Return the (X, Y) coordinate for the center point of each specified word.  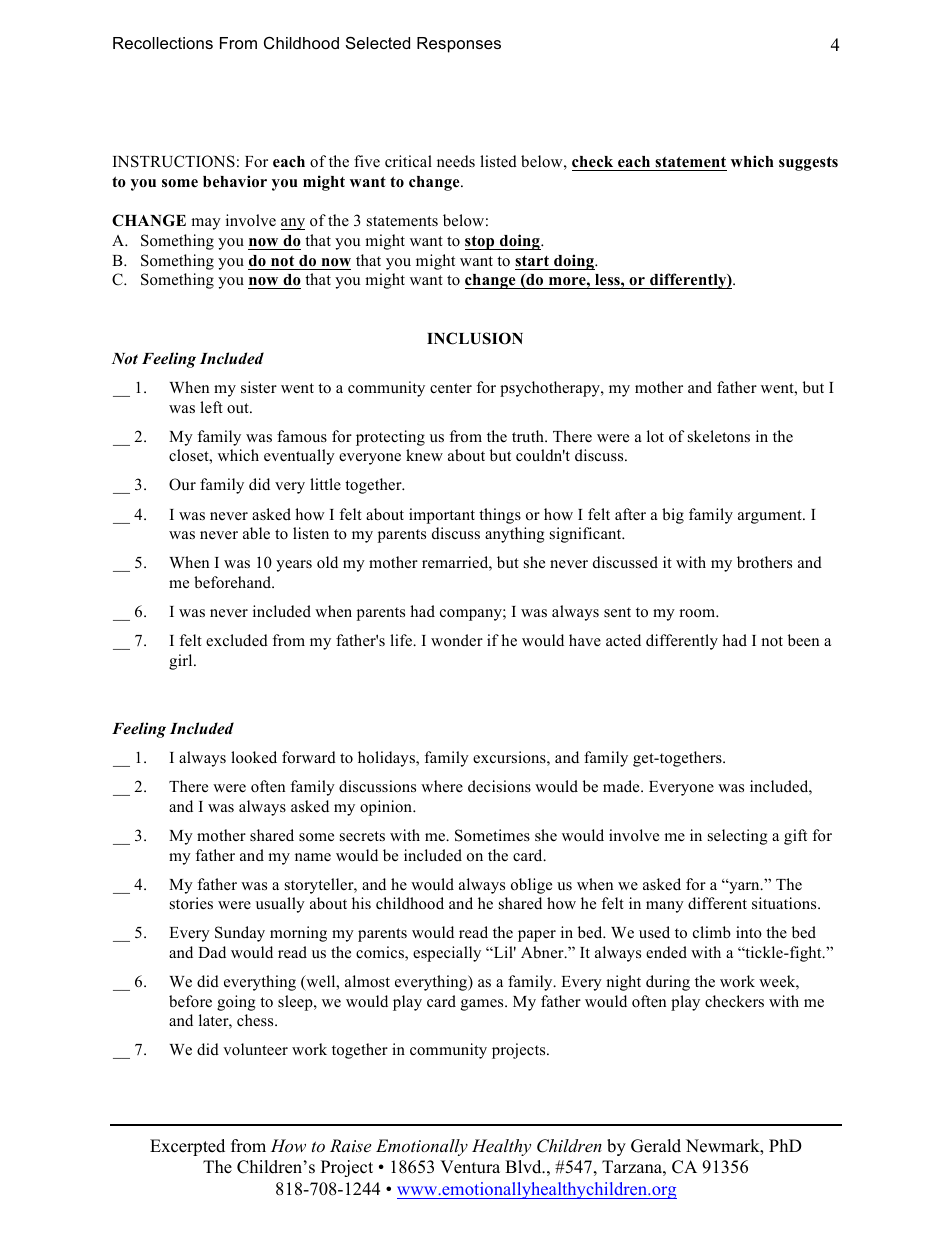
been (803, 640)
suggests (808, 163)
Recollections (163, 43)
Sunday (240, 934)
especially (447, 954)
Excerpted (187, 1147)
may (206, 224)
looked (254, 757)
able (256, 533)
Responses (459, 45)
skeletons (719, 436)
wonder (457, 640)
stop (481, 242)
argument (771, 517)
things (500, 516)
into (749, 932)
